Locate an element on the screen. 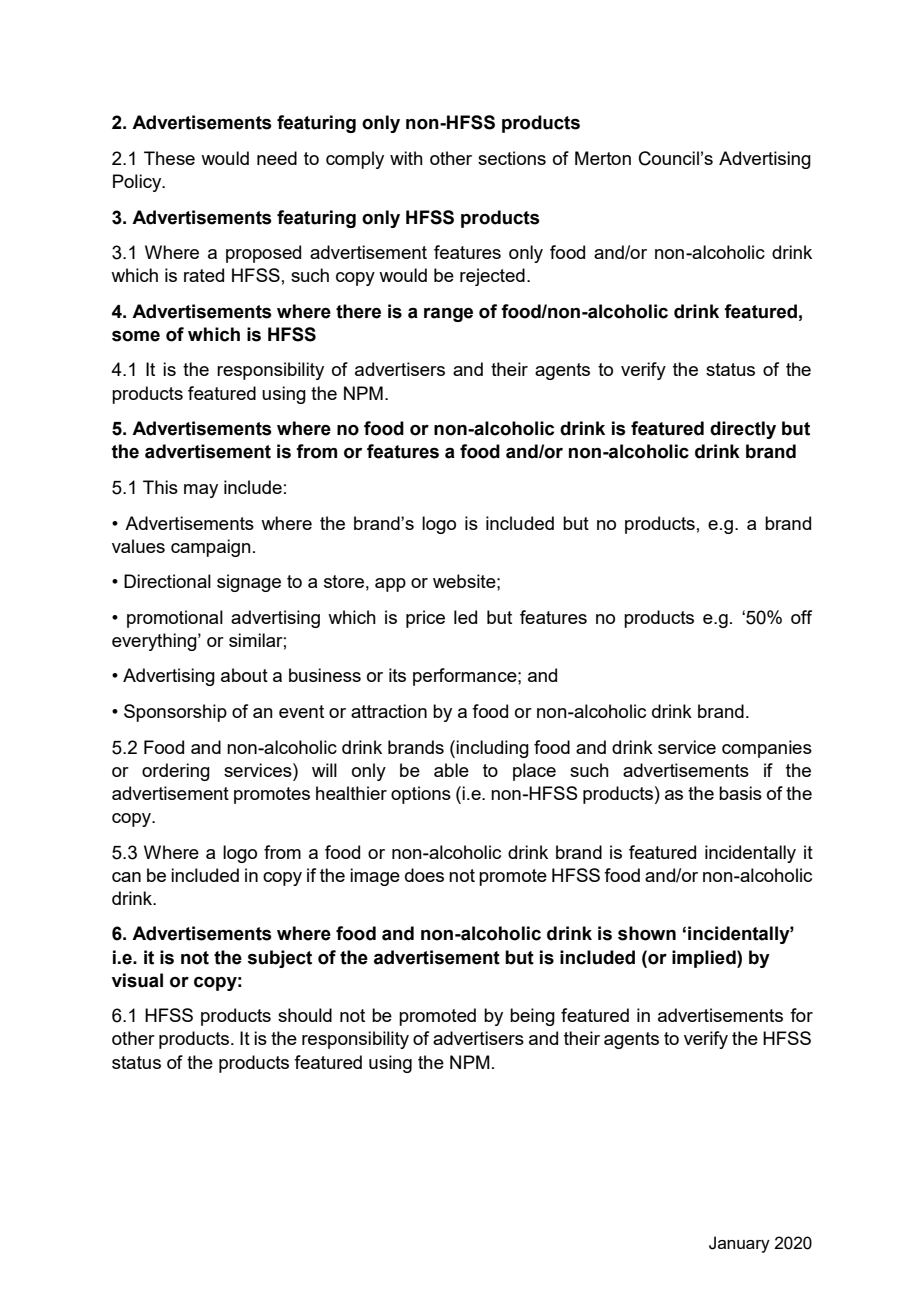  Sponsorship is located at coordinates (175, 713).
